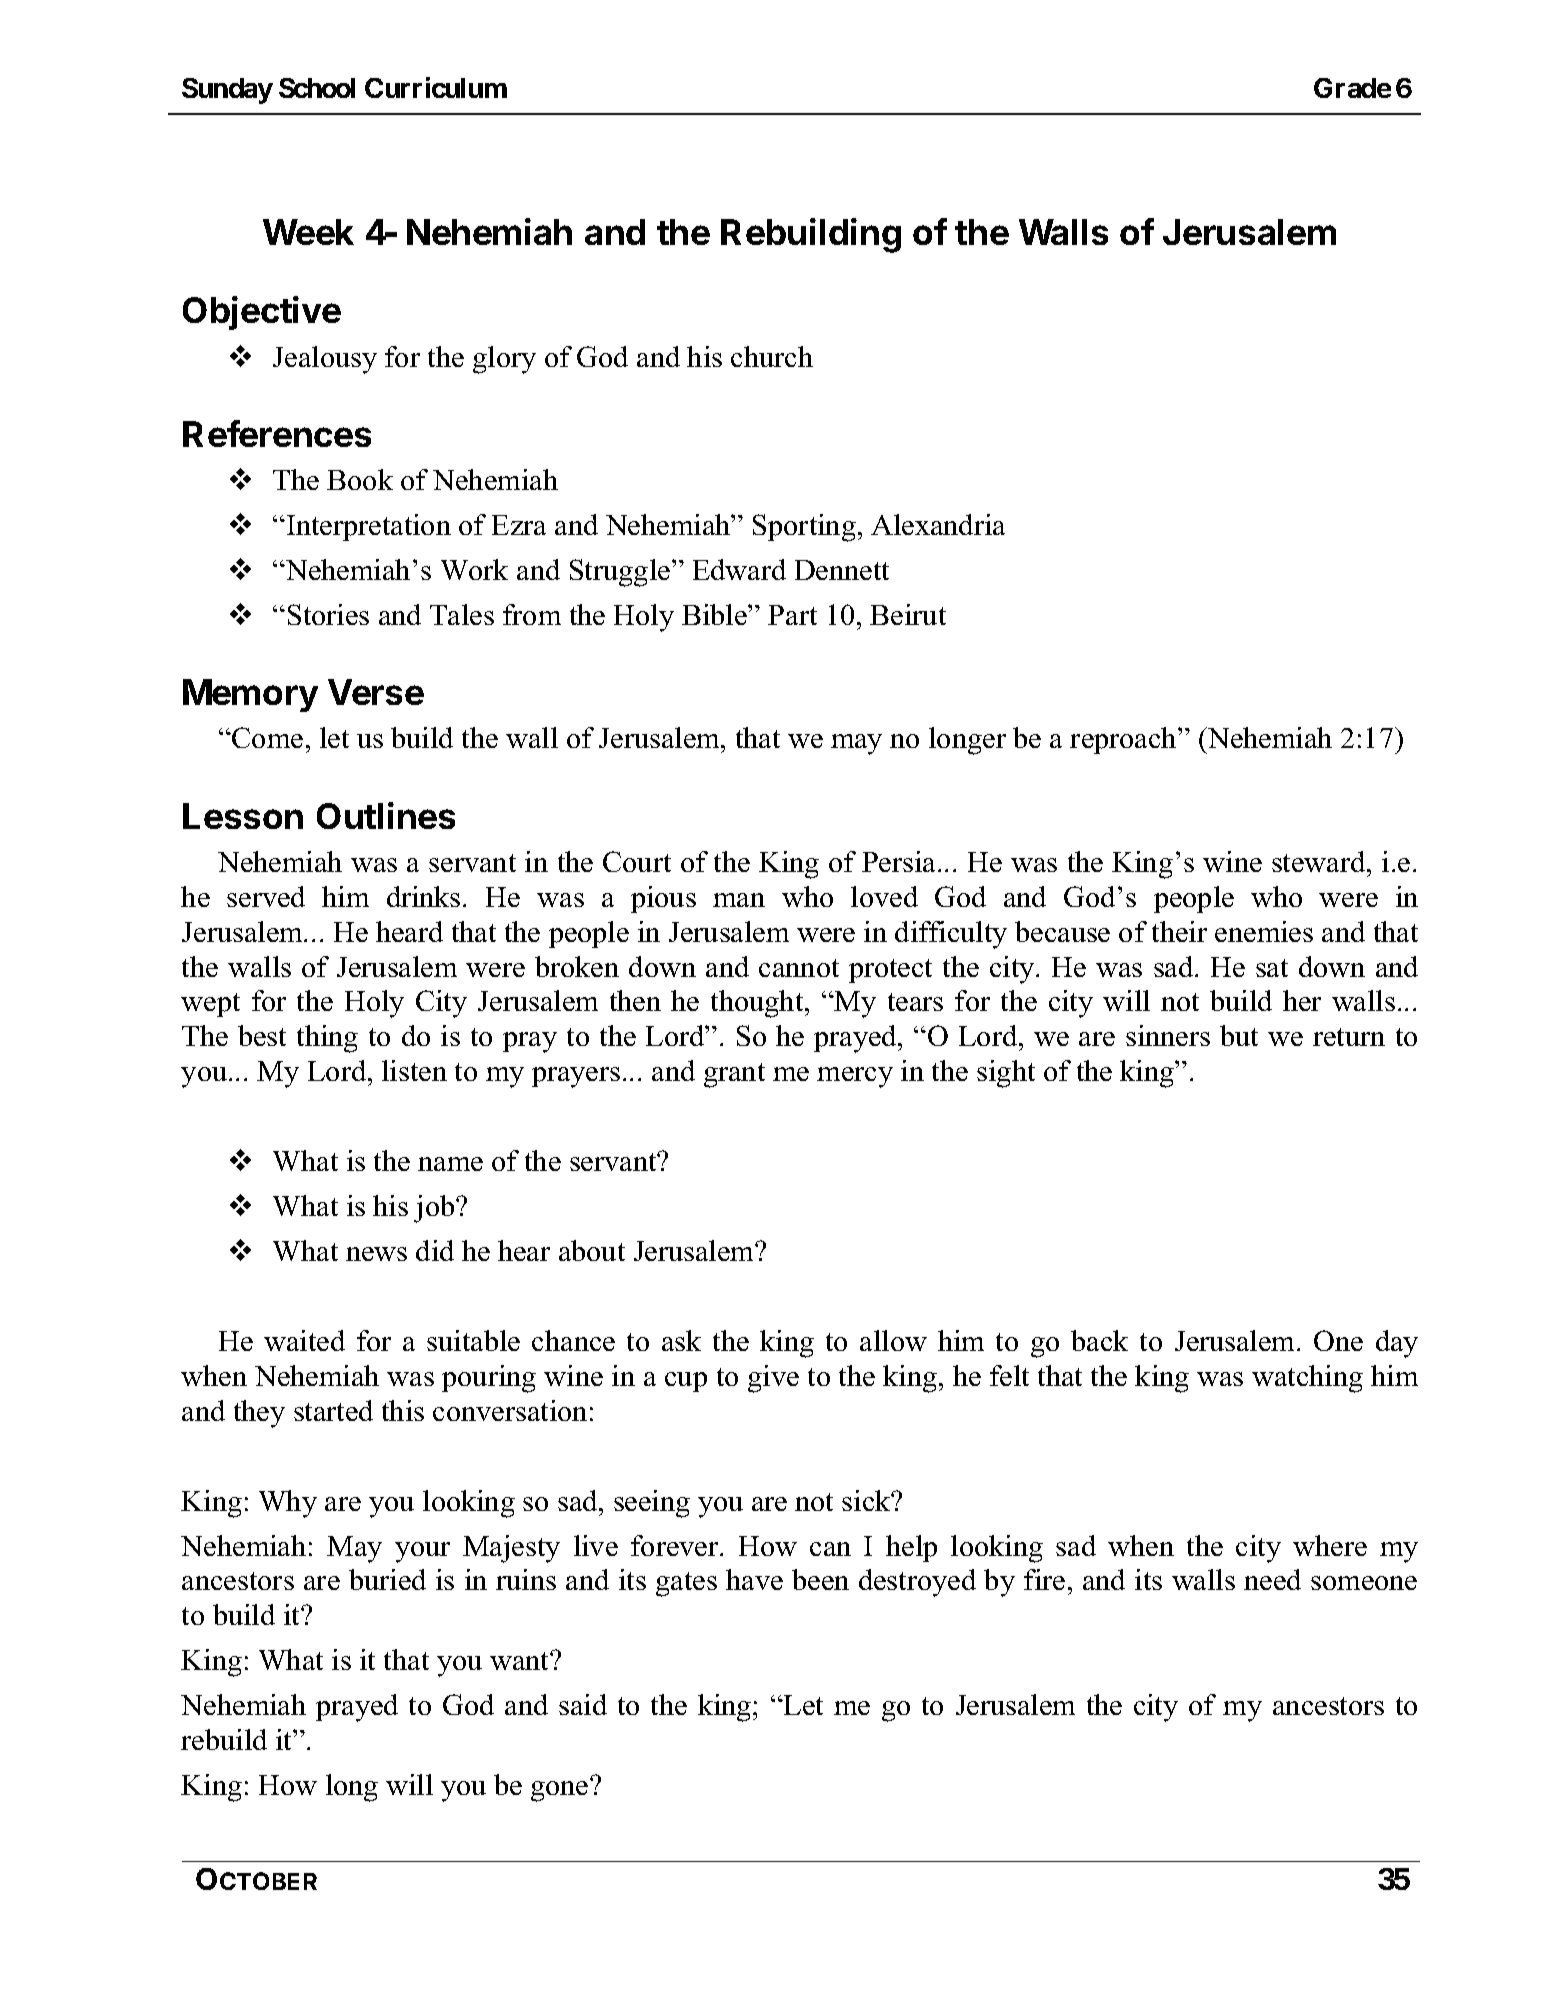 This image has height=2001, width=1546. What do you see at coordinates (1264, 931) in the image?
I see `enemies` at bounding box center [1264, 931].
